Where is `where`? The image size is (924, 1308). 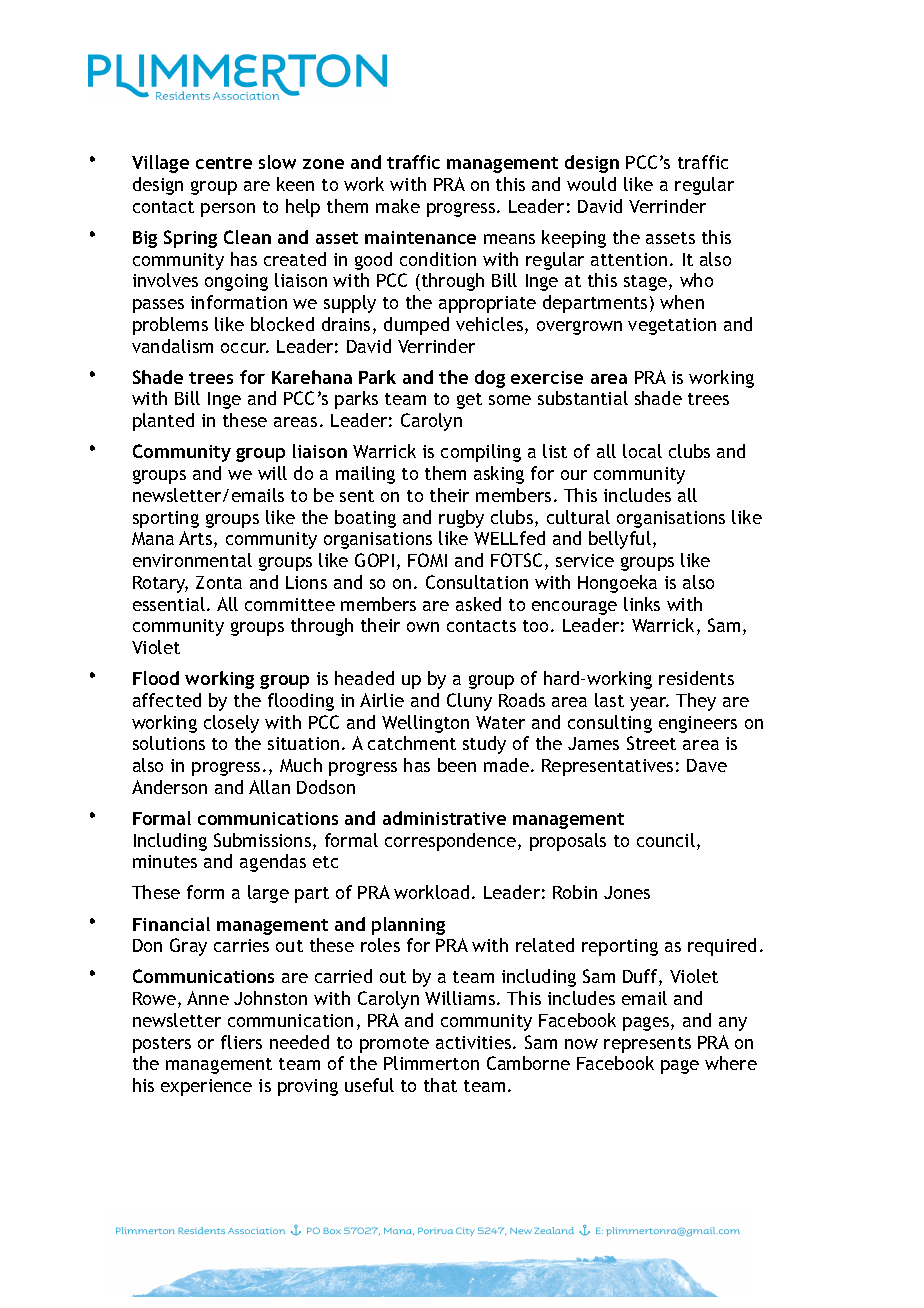
where is located at coordinates (731, 1063).
